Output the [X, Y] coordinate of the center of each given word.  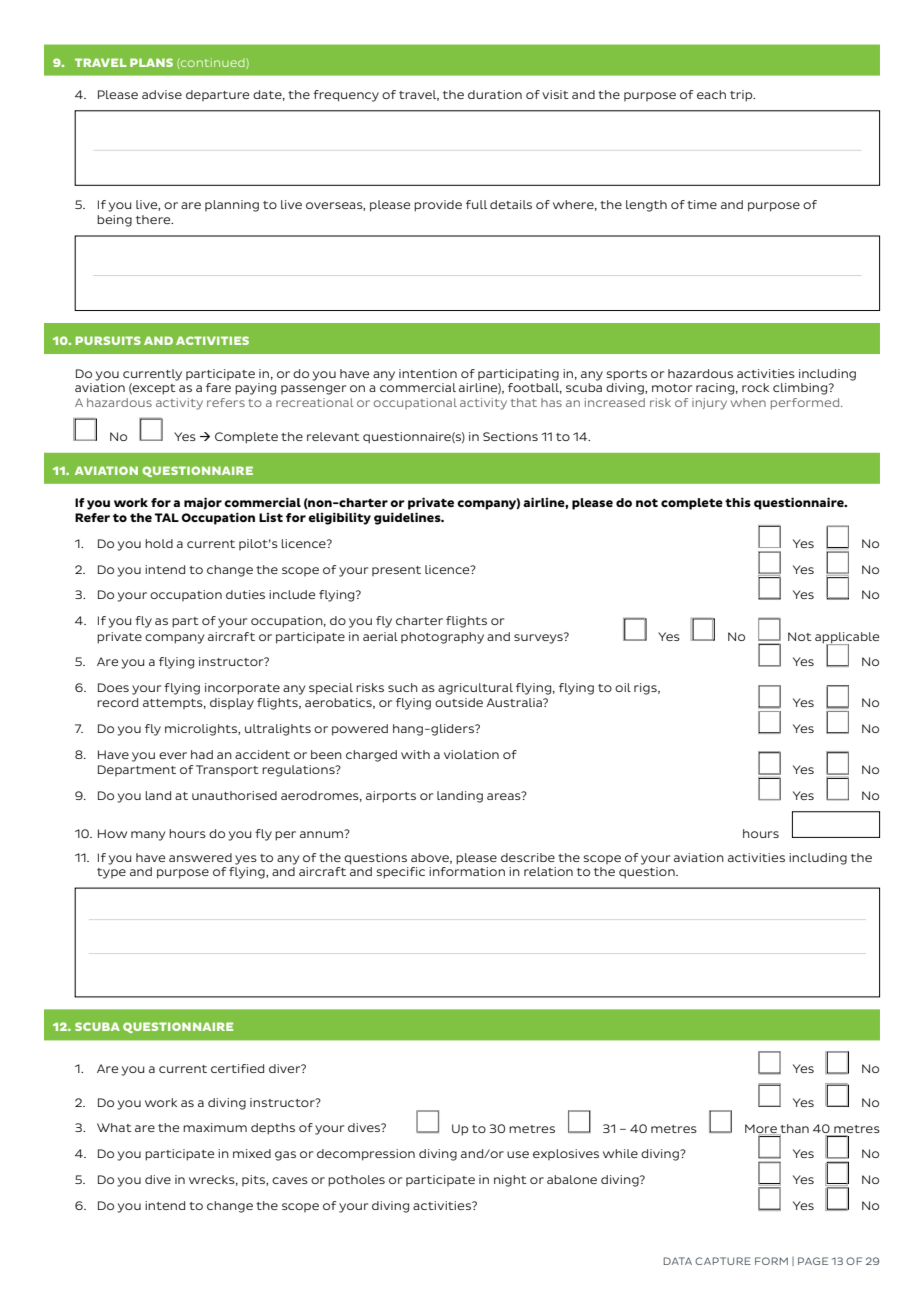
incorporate [242, 689]
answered [200, 857]
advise [162, 94]
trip [742, 96]
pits [254, 1180]
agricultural [475, 689]
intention [428, 373]
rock [755, 387]
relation [548, 871]
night [510, 1181]
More [762, 1129]
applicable [847, 638]
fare [218, 387]
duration [495, 94]
